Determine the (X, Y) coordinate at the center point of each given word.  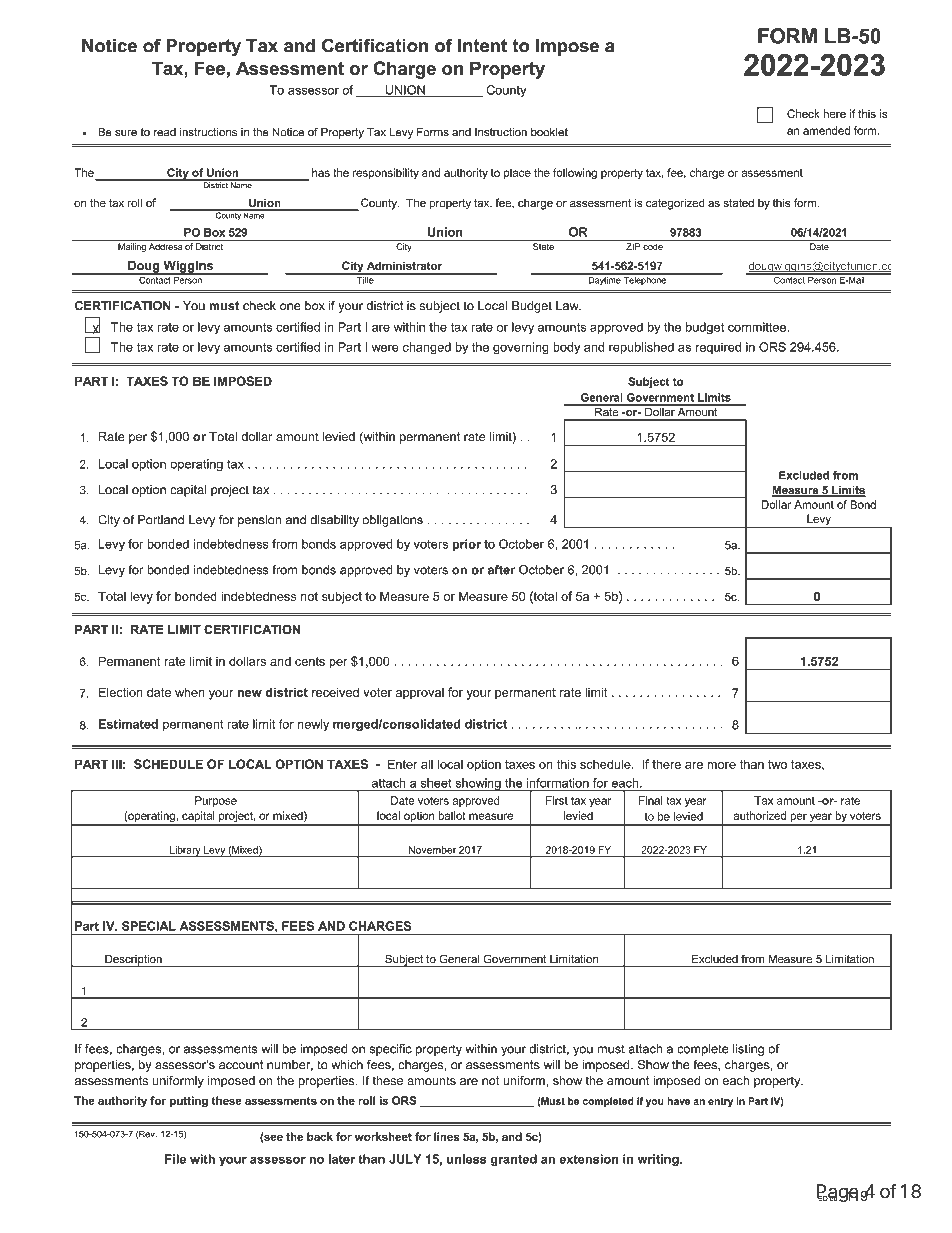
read (165, 132)
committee (757, 327)
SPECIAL (149, 926)
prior (466, 545)
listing (748, 1050)
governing (521, 348)
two (777, 764)
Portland (161, 520)
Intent (482, 46)
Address (165, 246)
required (718, 348)
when (190, 692)
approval (420, 693)
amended (826, 130)
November (432, 850)
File (175, 1159)
